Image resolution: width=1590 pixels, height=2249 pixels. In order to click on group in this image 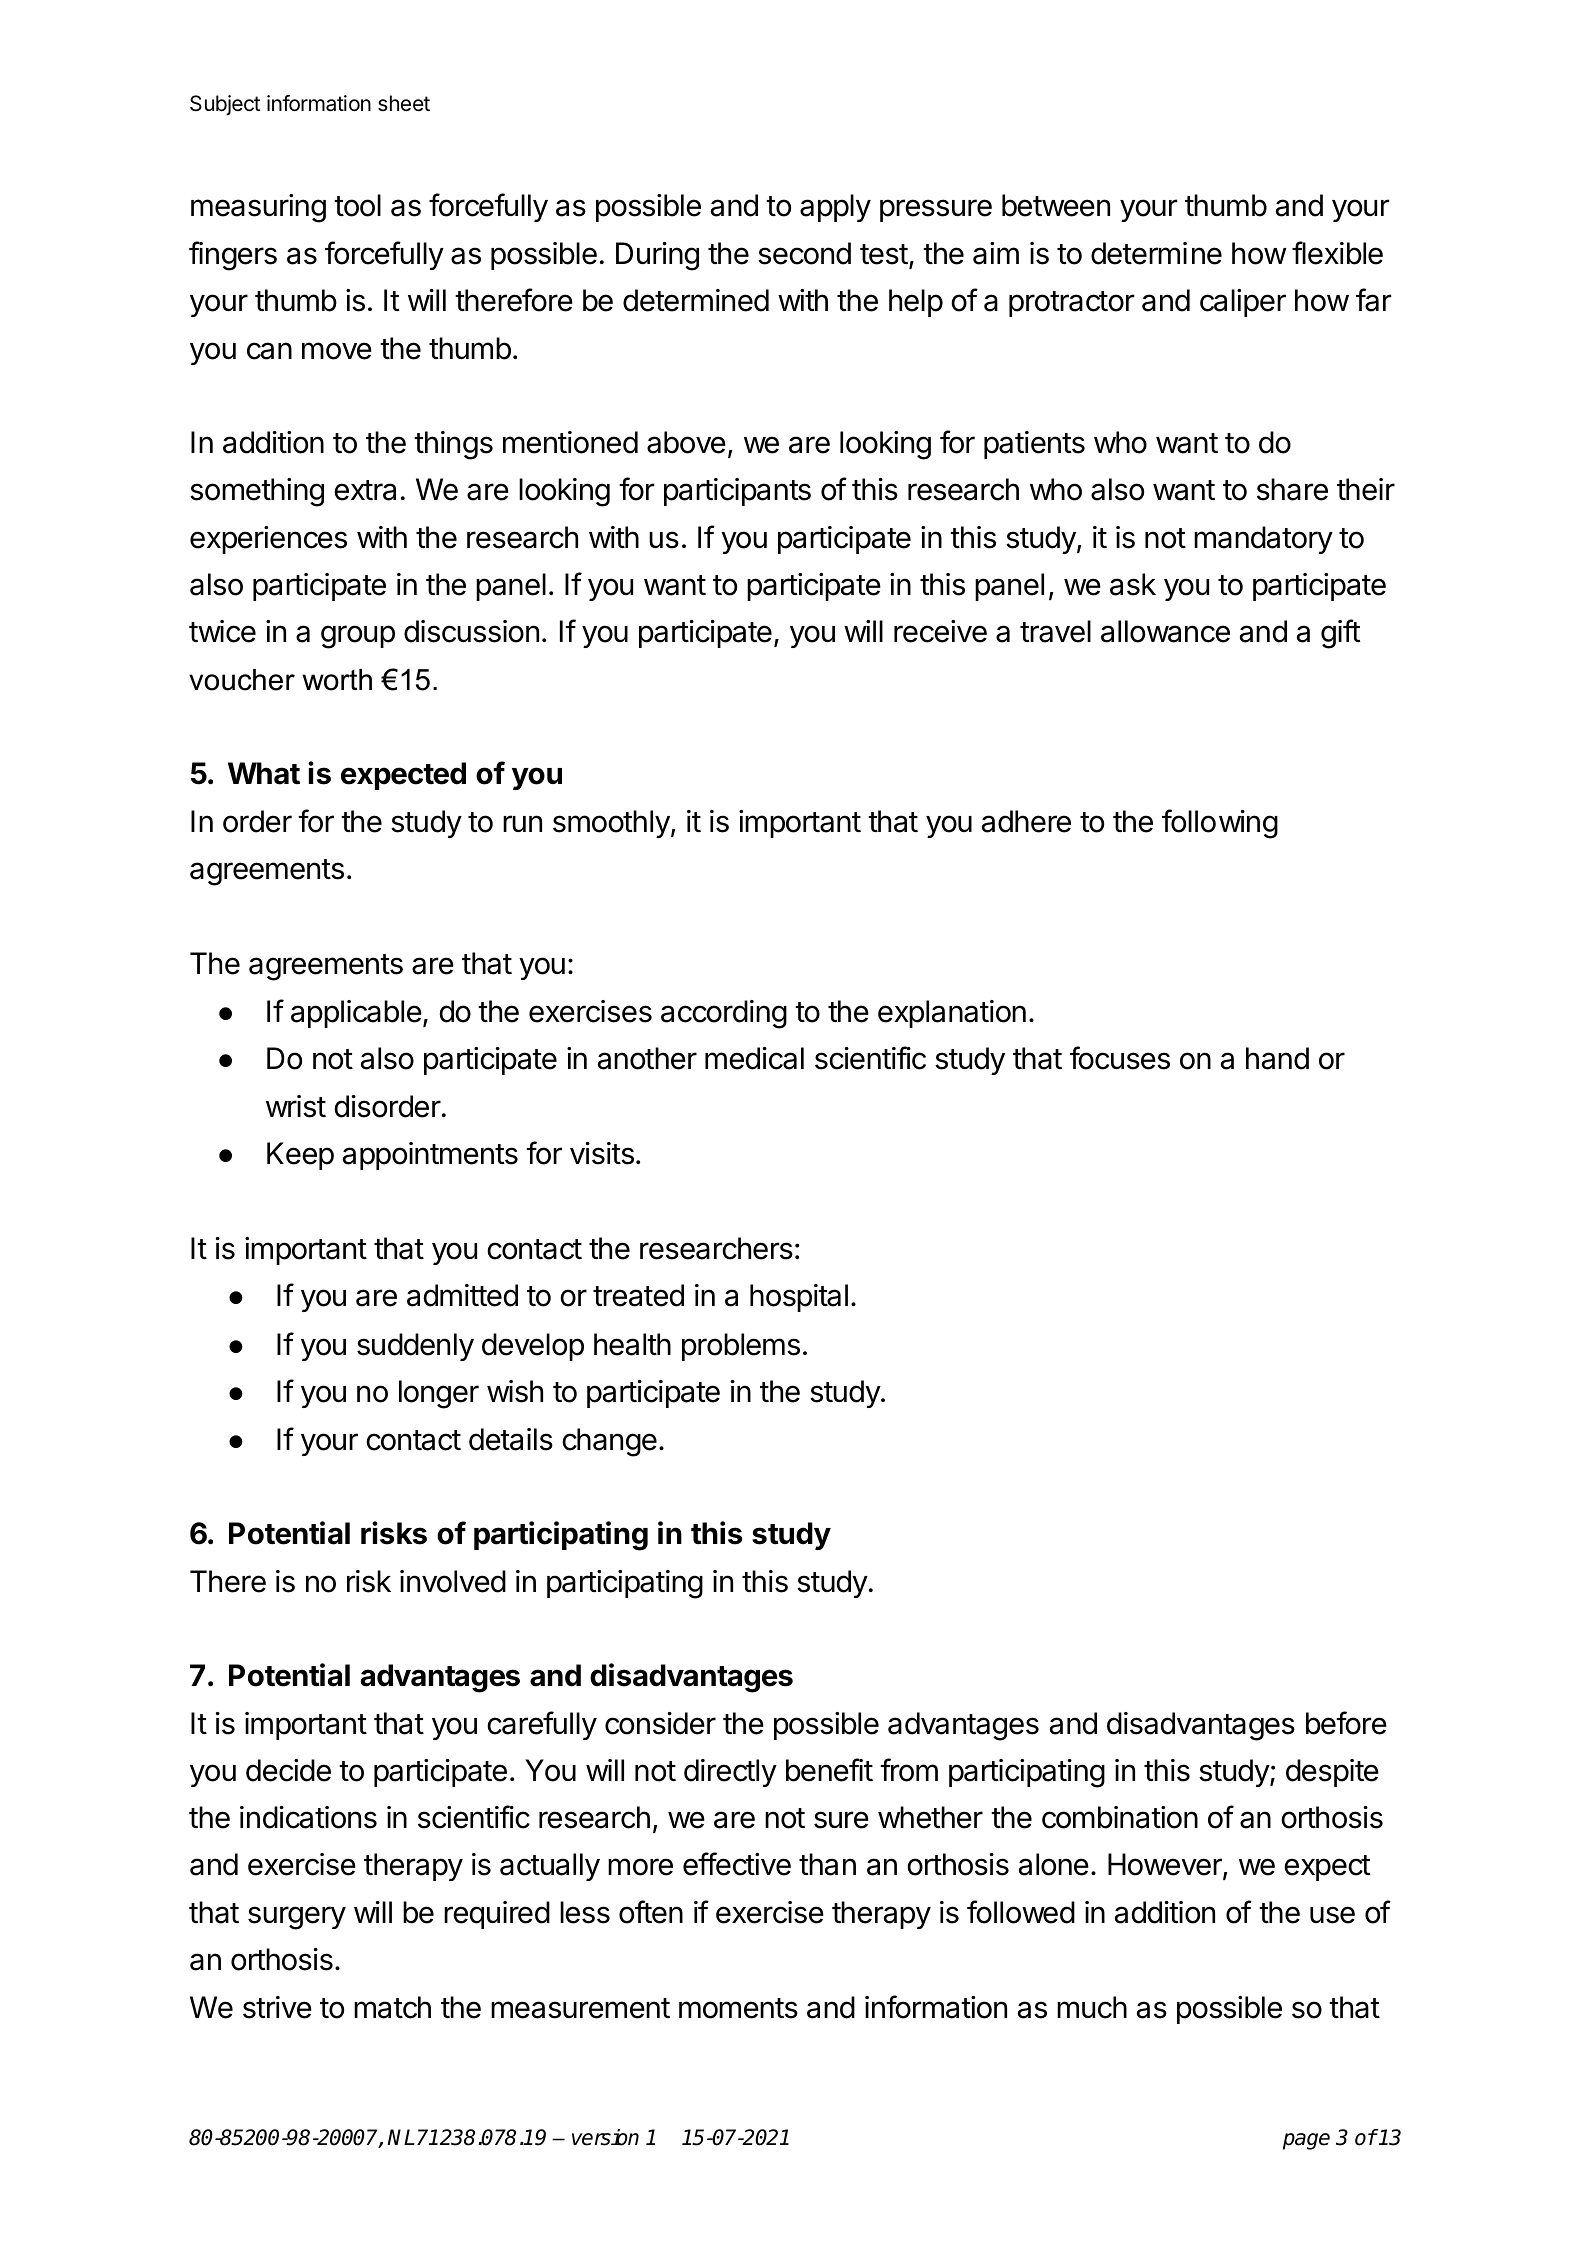, I will do `click(358, 637)`.
